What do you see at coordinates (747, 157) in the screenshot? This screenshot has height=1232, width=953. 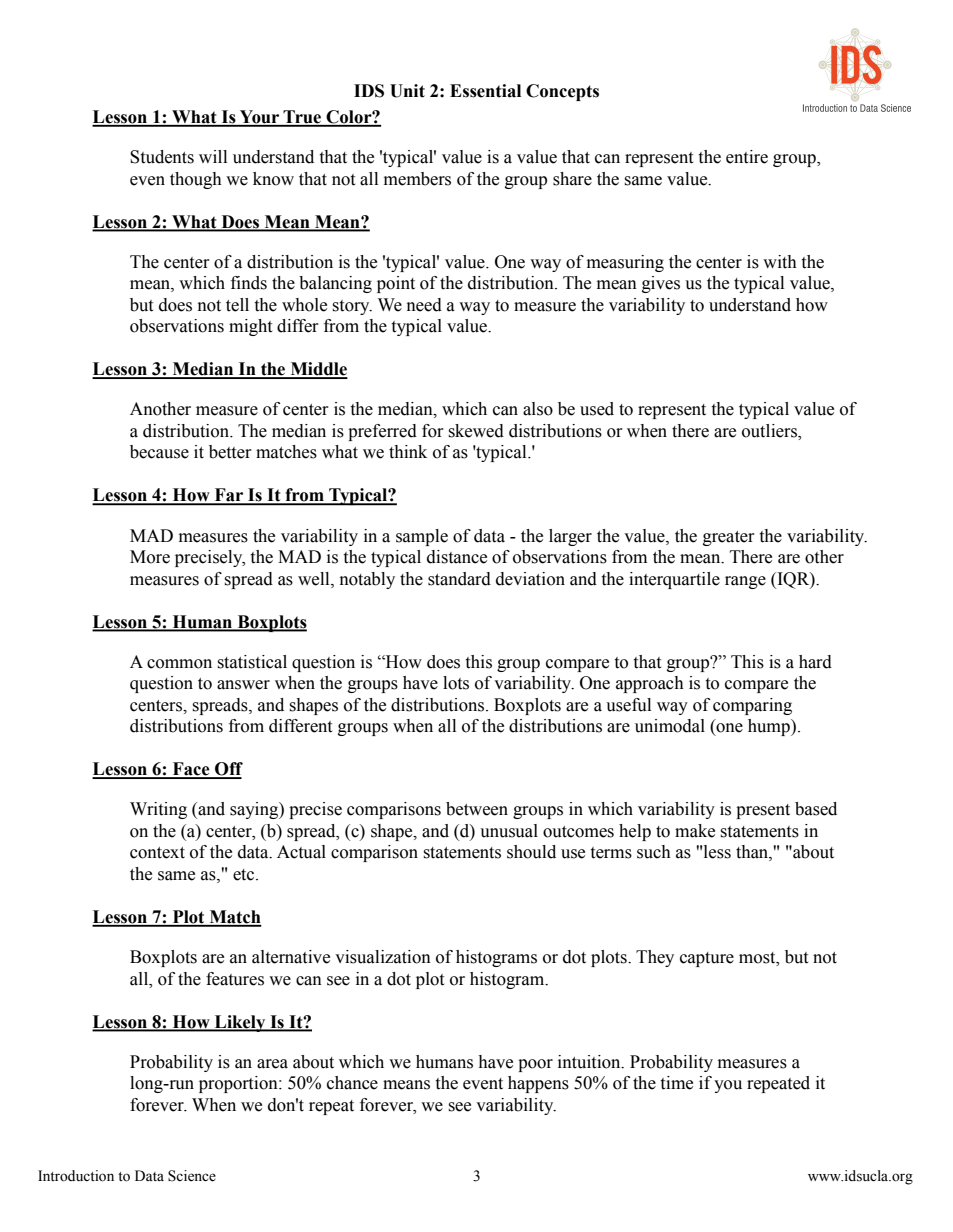 I see `entire` at bounding box center [747, 157].
